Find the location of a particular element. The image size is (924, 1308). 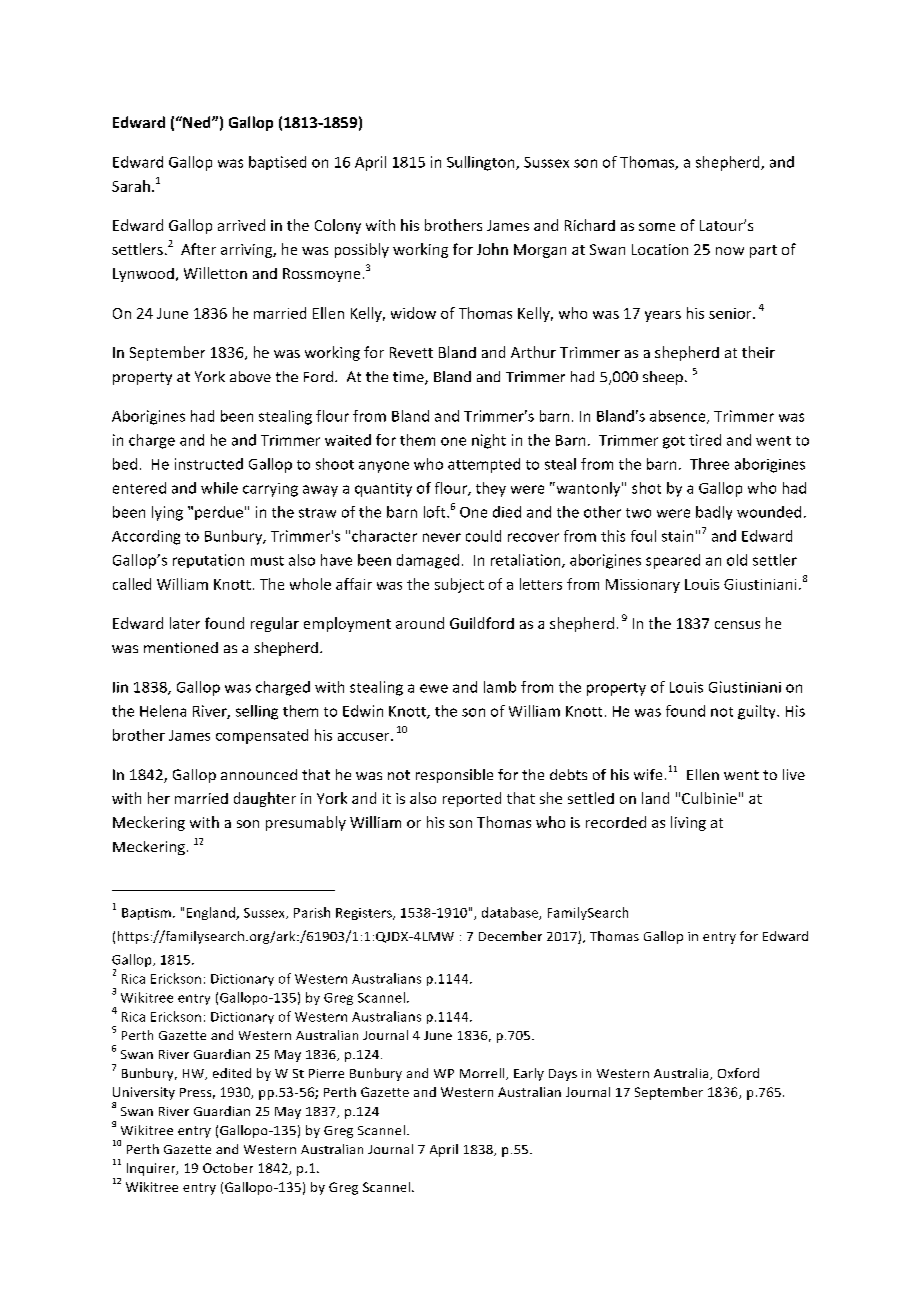

some is located at coordinates (657, 227).
